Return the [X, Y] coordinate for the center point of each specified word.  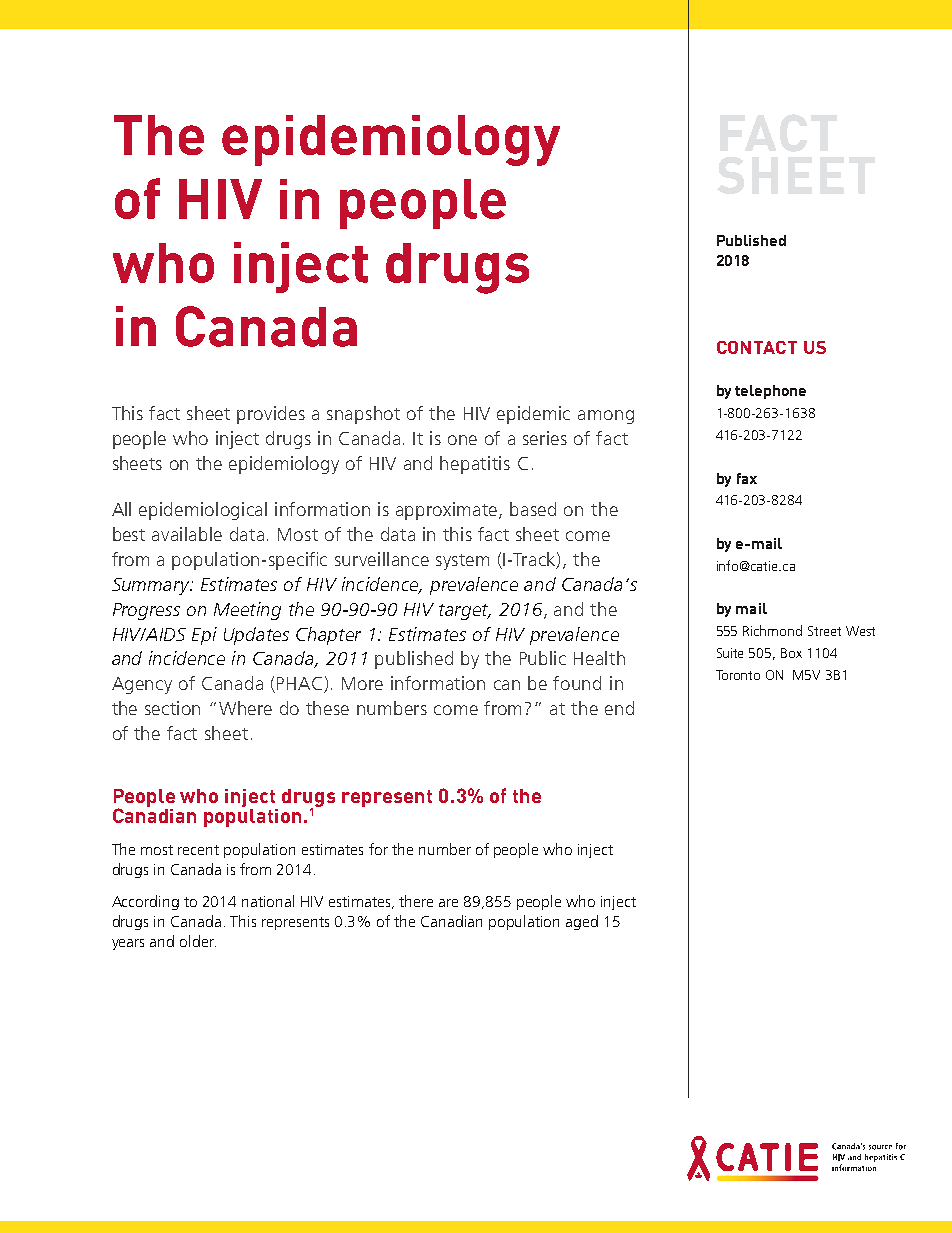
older [198, 941]
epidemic [533, 415]
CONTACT [757, 347]
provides [271, 415]
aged [582, 922]
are [448, 903]
